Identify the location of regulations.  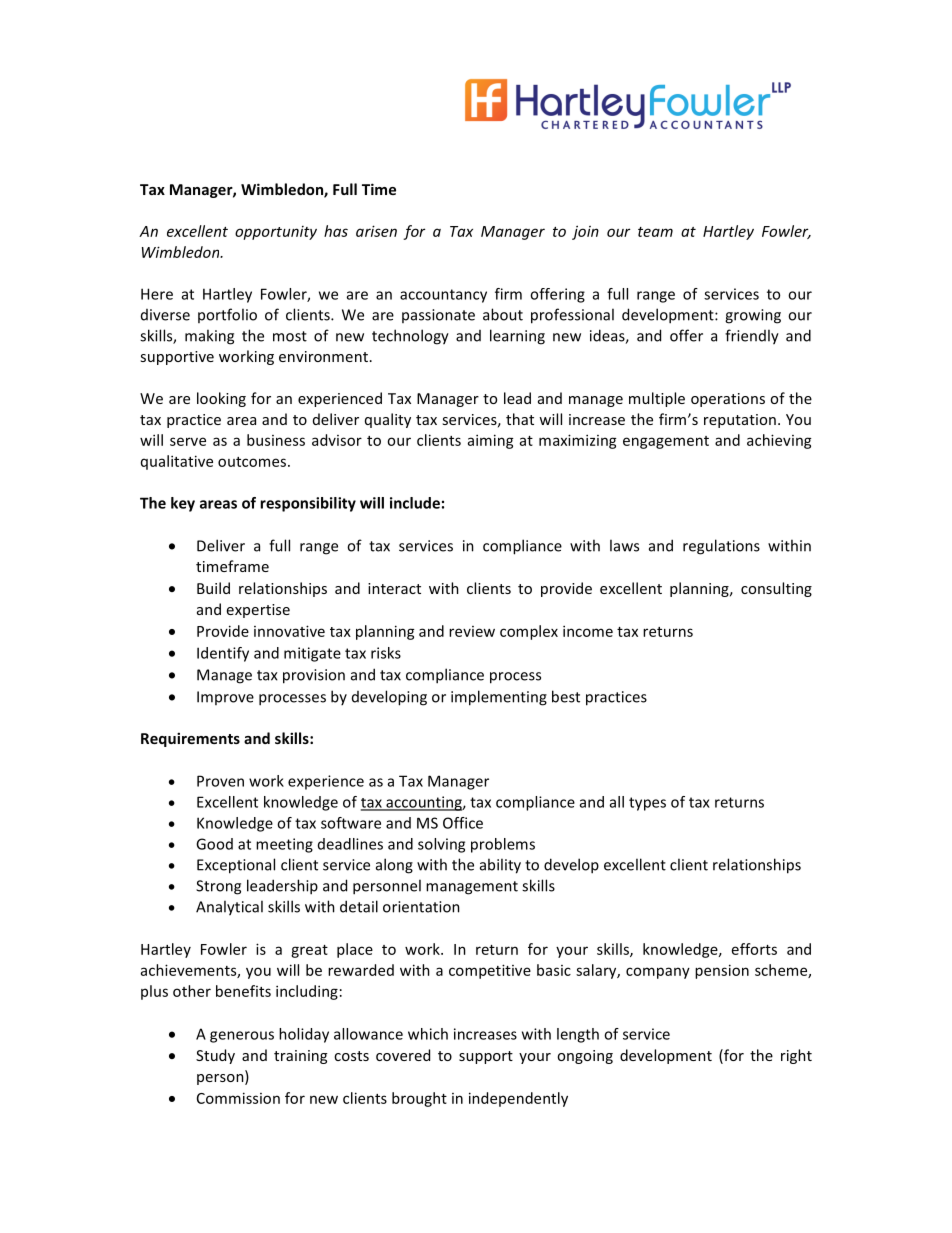
(721, 547).
